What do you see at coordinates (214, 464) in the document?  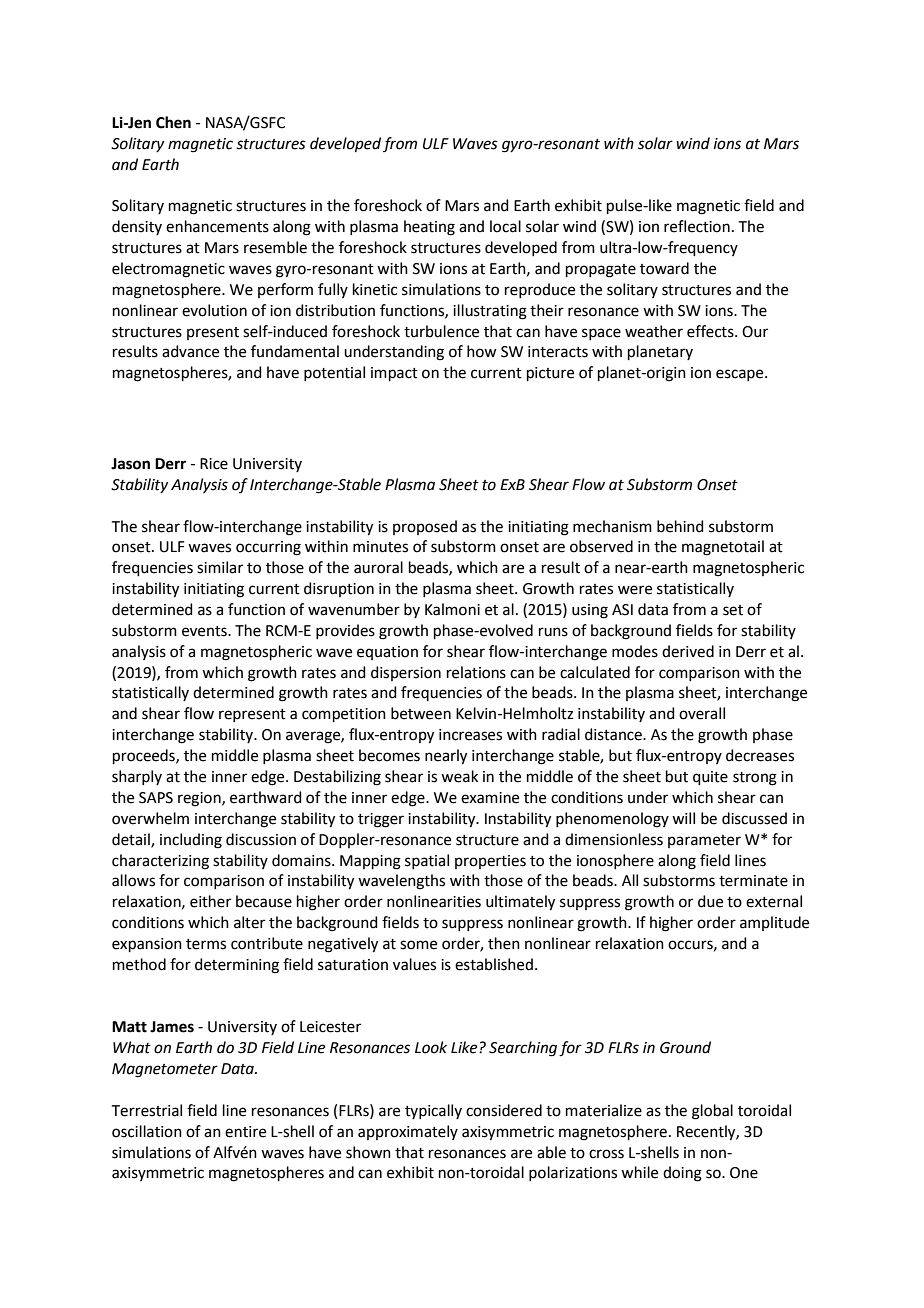 I see `Rice` at bounding box center [214, 464].
